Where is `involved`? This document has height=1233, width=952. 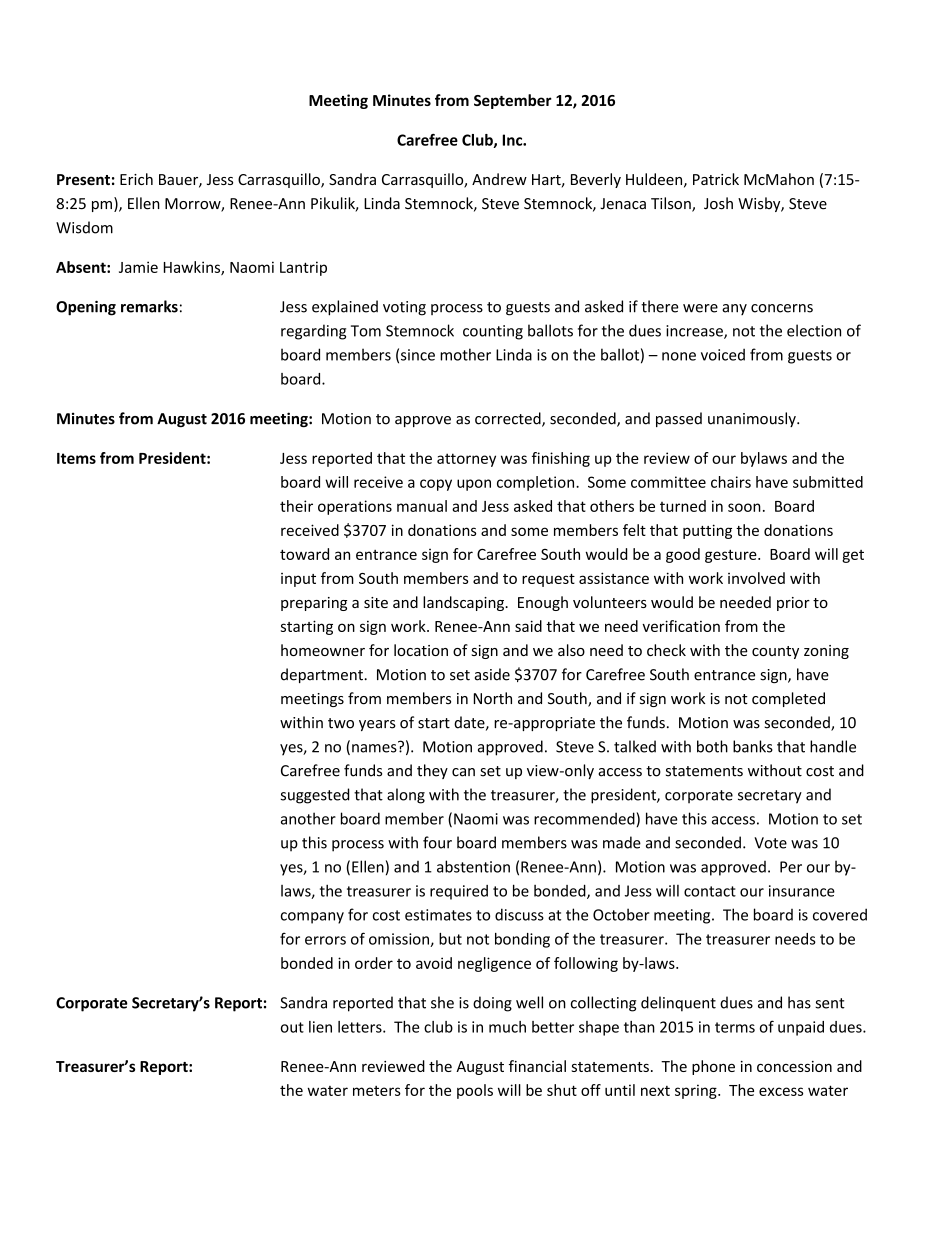 involved is located at coordinates (756, 578).
